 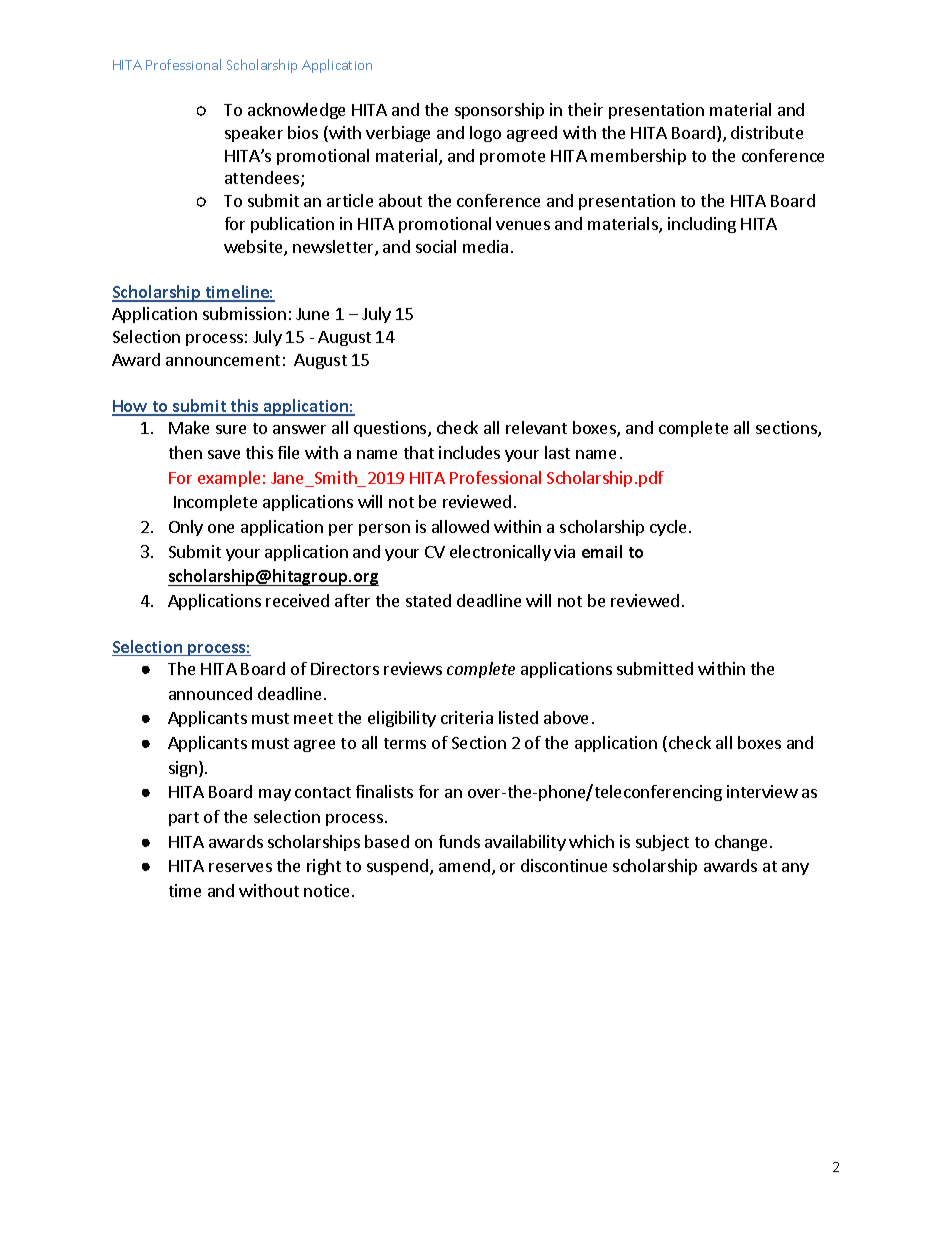 What do you see at coordinates (428, 600) in the page?
I see `stated` at bounding box center [428, 600].
